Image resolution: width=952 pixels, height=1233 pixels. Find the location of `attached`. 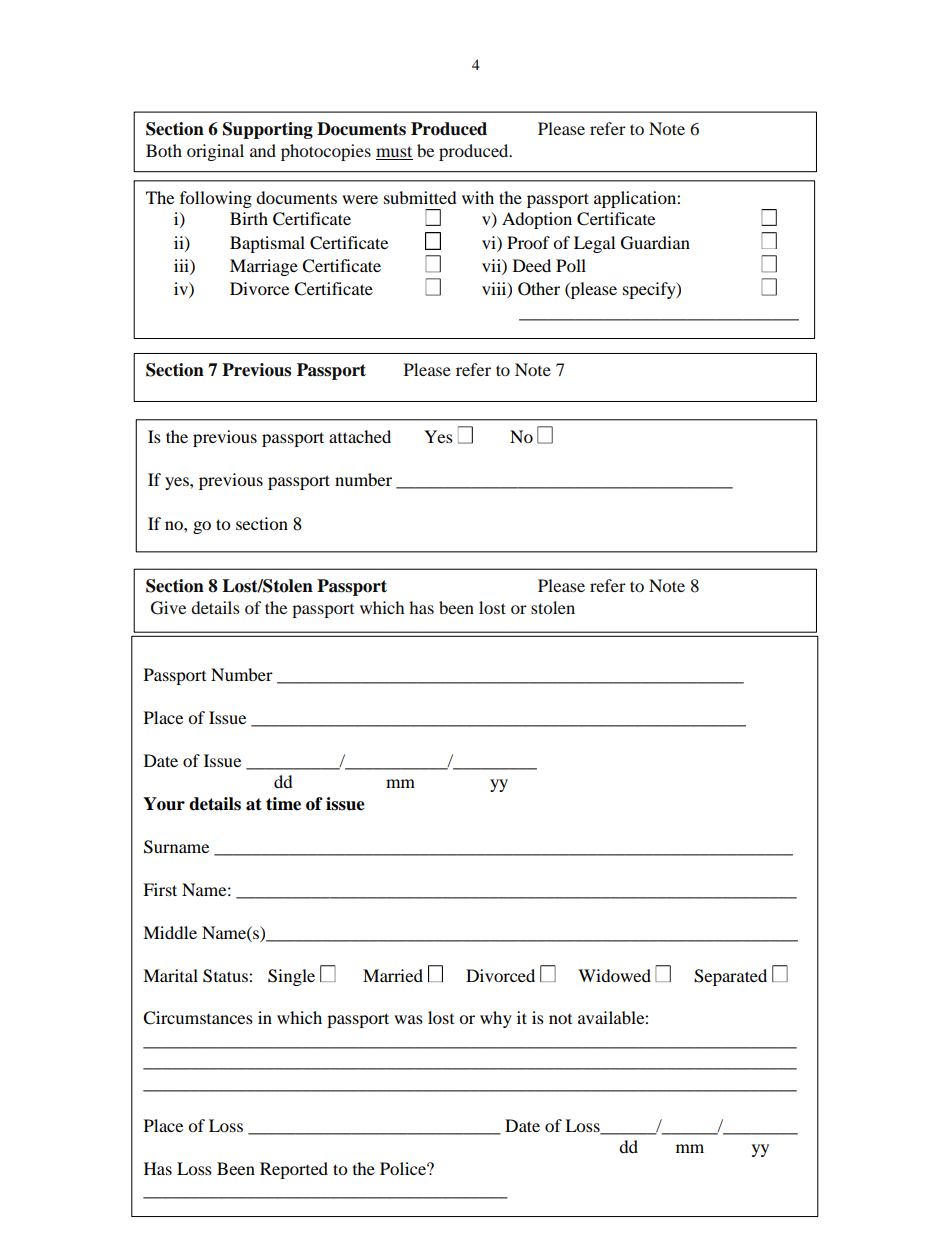

attached is located at coordinates (360, 436).
